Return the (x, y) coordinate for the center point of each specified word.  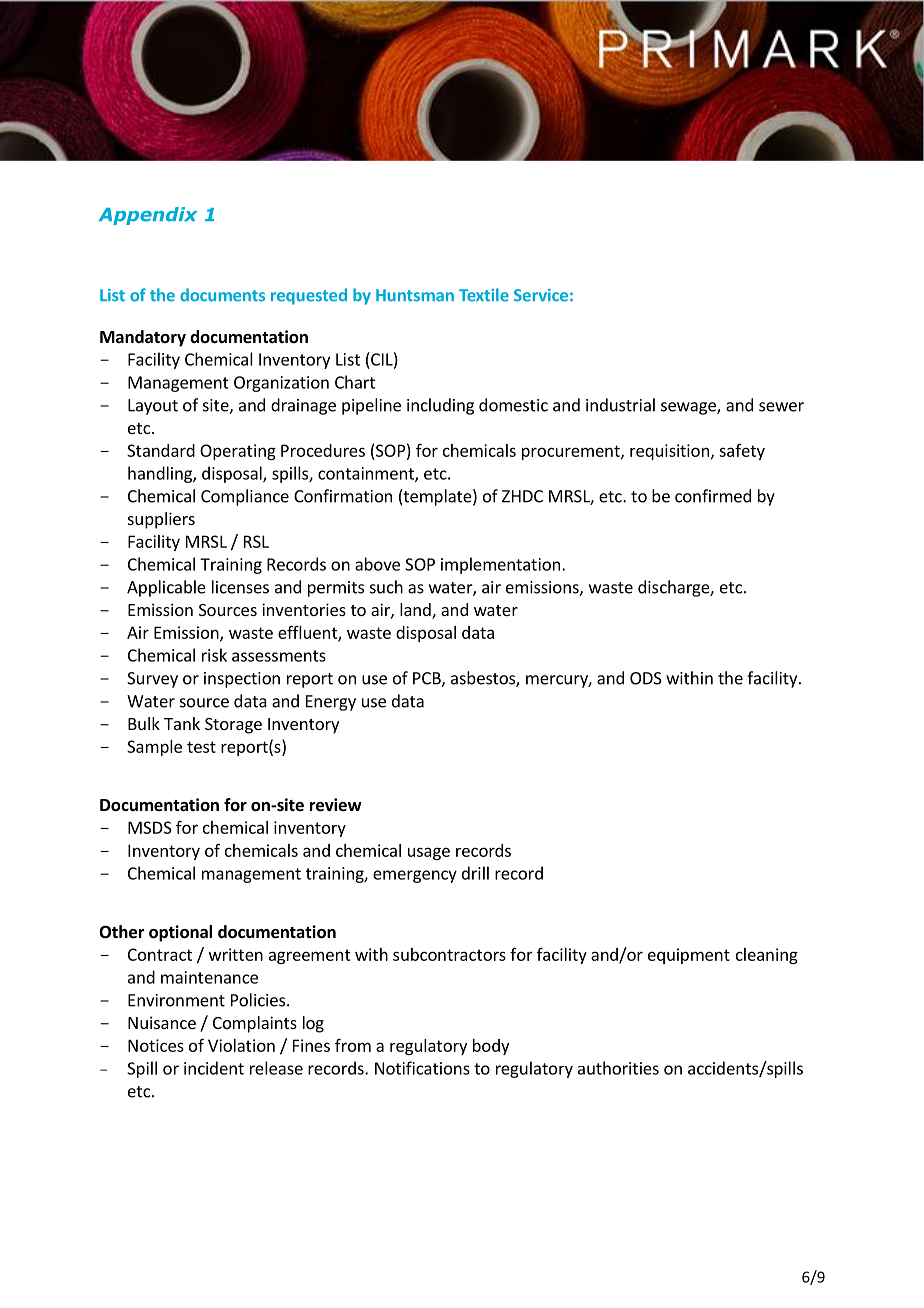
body (491, 1047)
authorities (618, 1068)
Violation (241, 1045)
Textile (484, 295)
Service (541, 295)
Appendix (147, 216)
